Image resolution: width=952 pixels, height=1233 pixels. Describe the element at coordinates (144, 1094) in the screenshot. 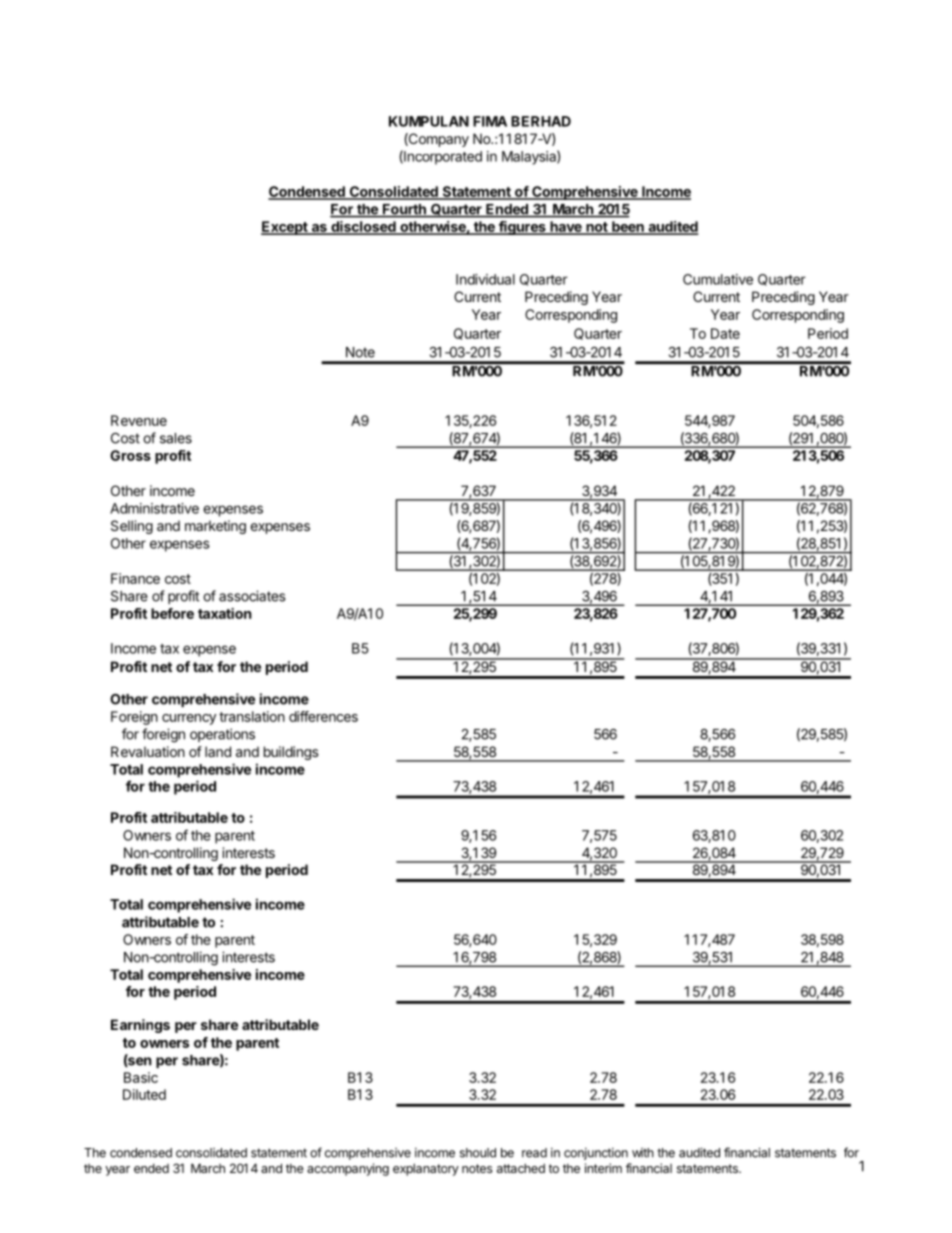

I see `Diluted` at that location.
